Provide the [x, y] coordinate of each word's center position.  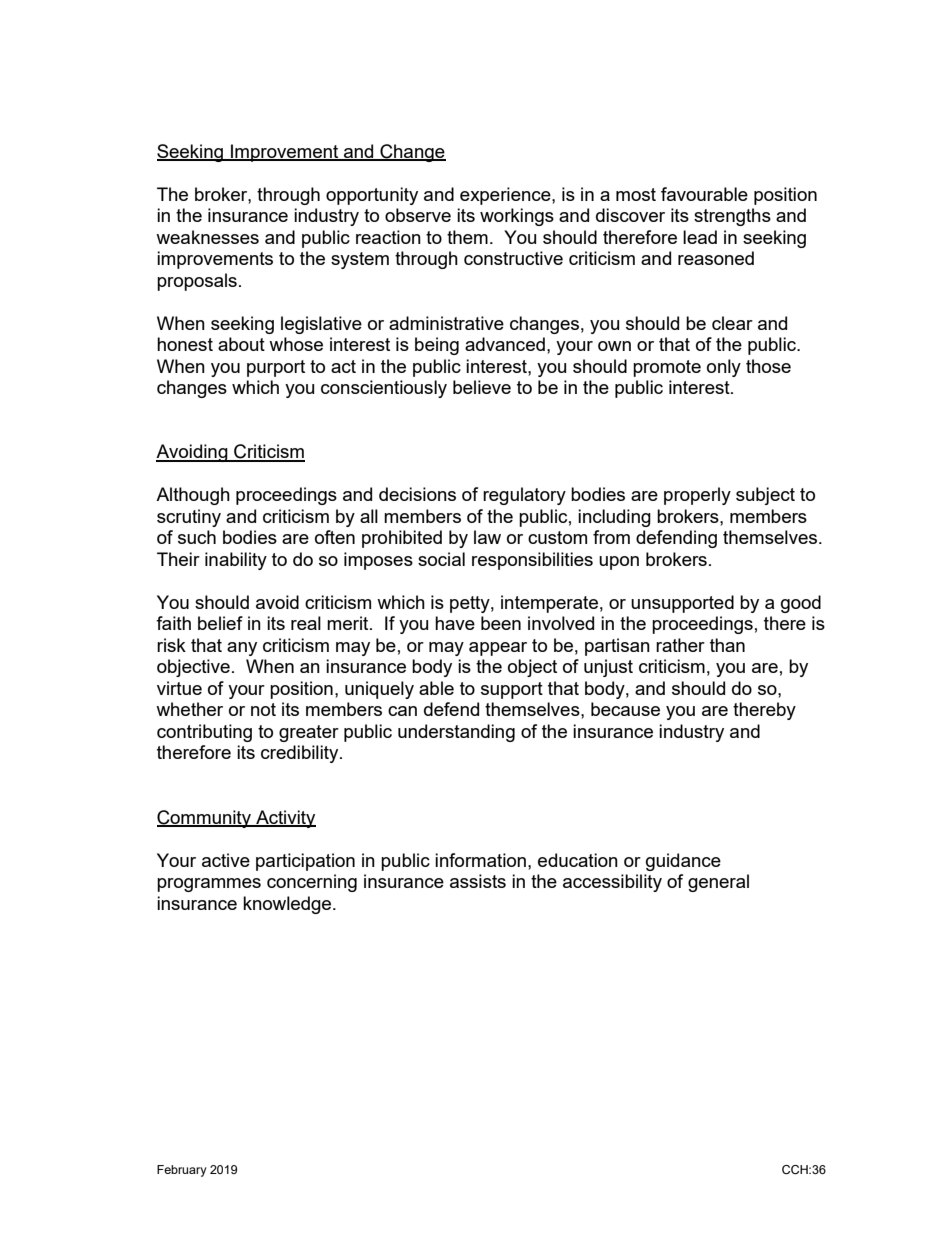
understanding [456, 733]
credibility [301, 754]
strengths [732, 217]
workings [517, 217]
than [727, 645]
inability [236, 561]
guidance [683, 862]
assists [478, 881]
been [501, 623]
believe [482, 387]
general [718, 883]
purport [276, 368]
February [182, 1171]
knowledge [288, 905]
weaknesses [207, 237]
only [724, 368]
